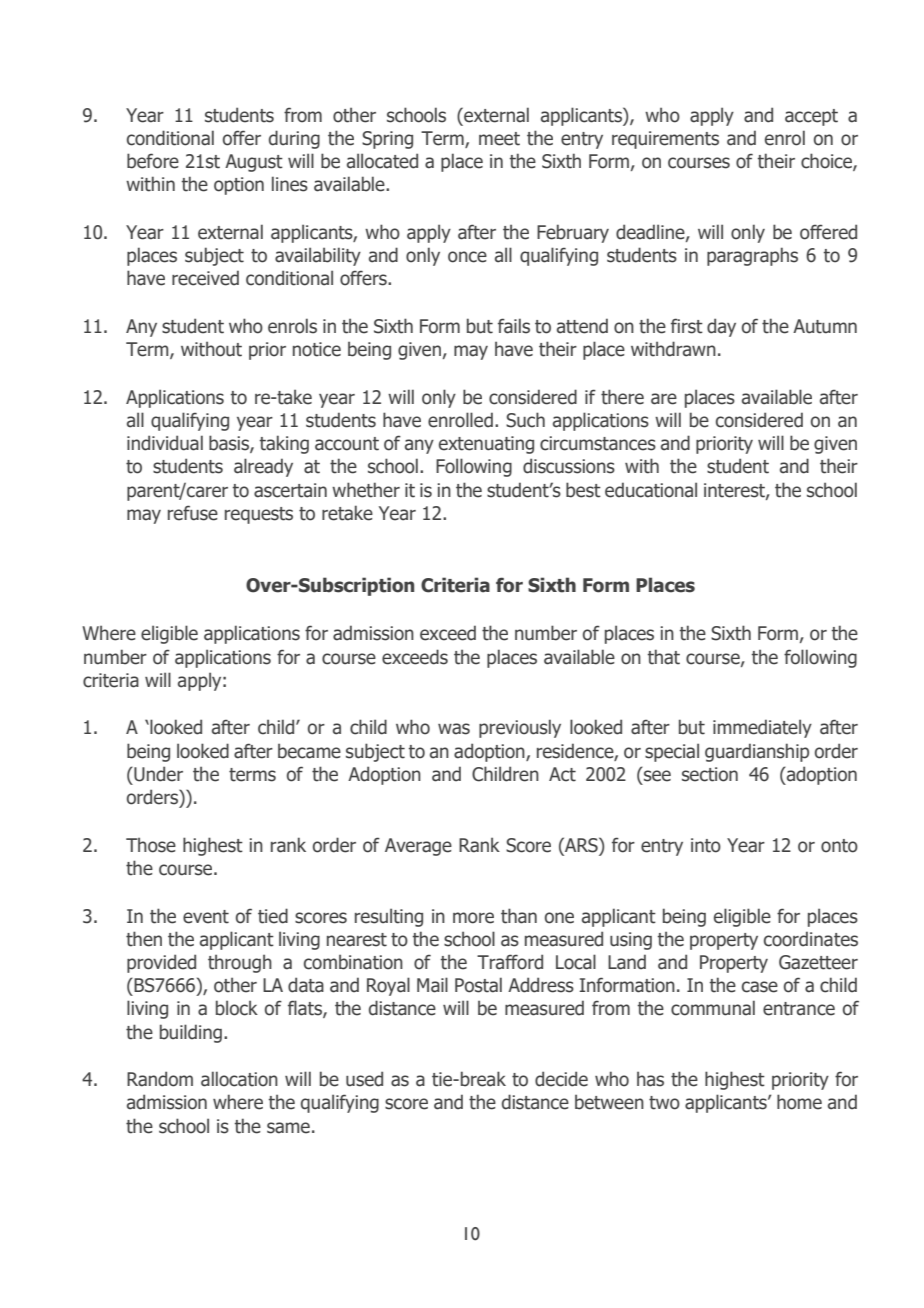  Describe the element at coordinates (721, 327) in the screenshot. I see `day` at that location.
